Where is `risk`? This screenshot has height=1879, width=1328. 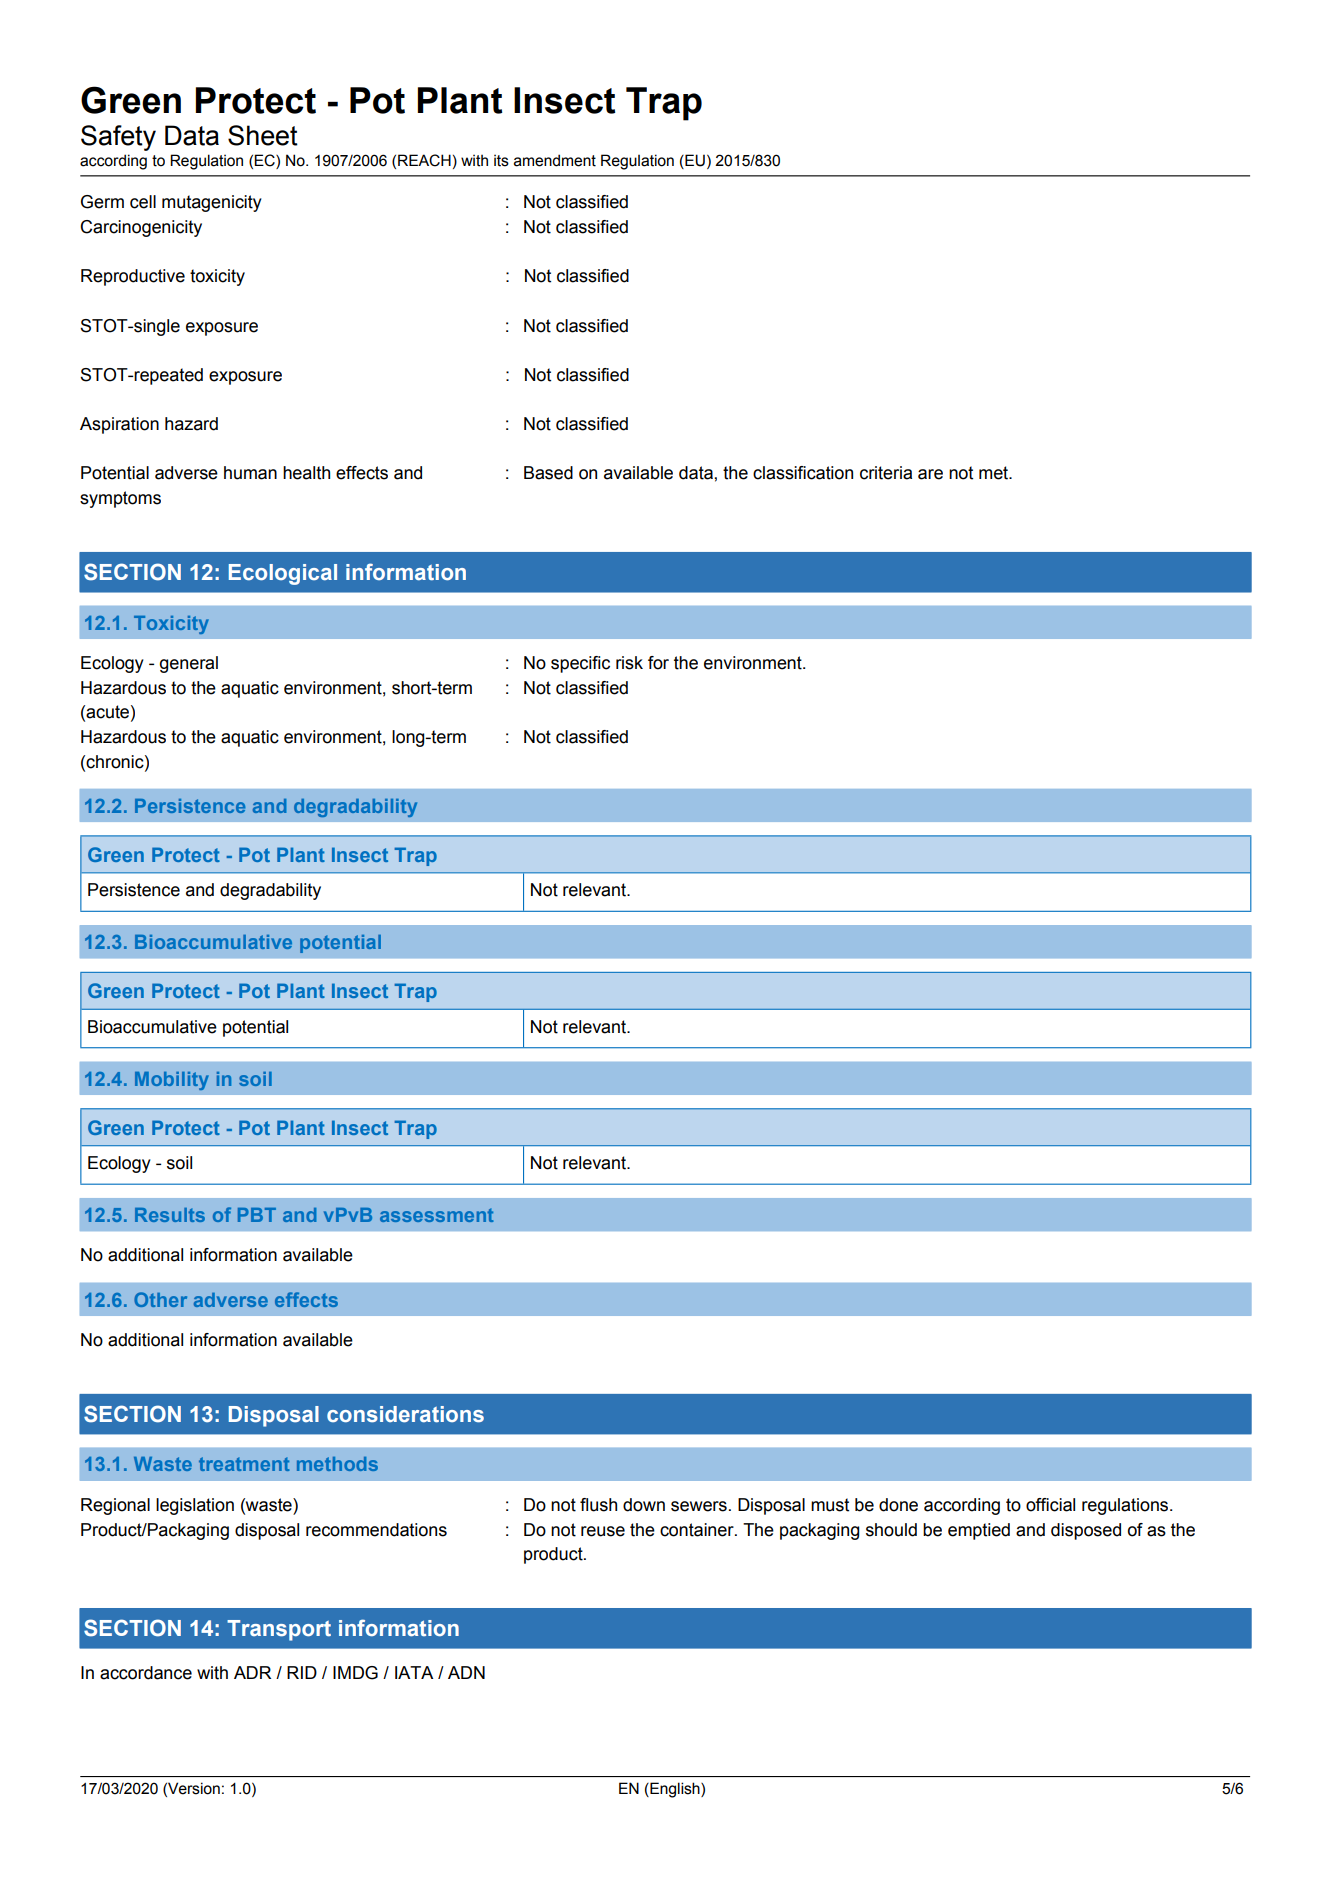
risk is located at coordinates (629, 663).
